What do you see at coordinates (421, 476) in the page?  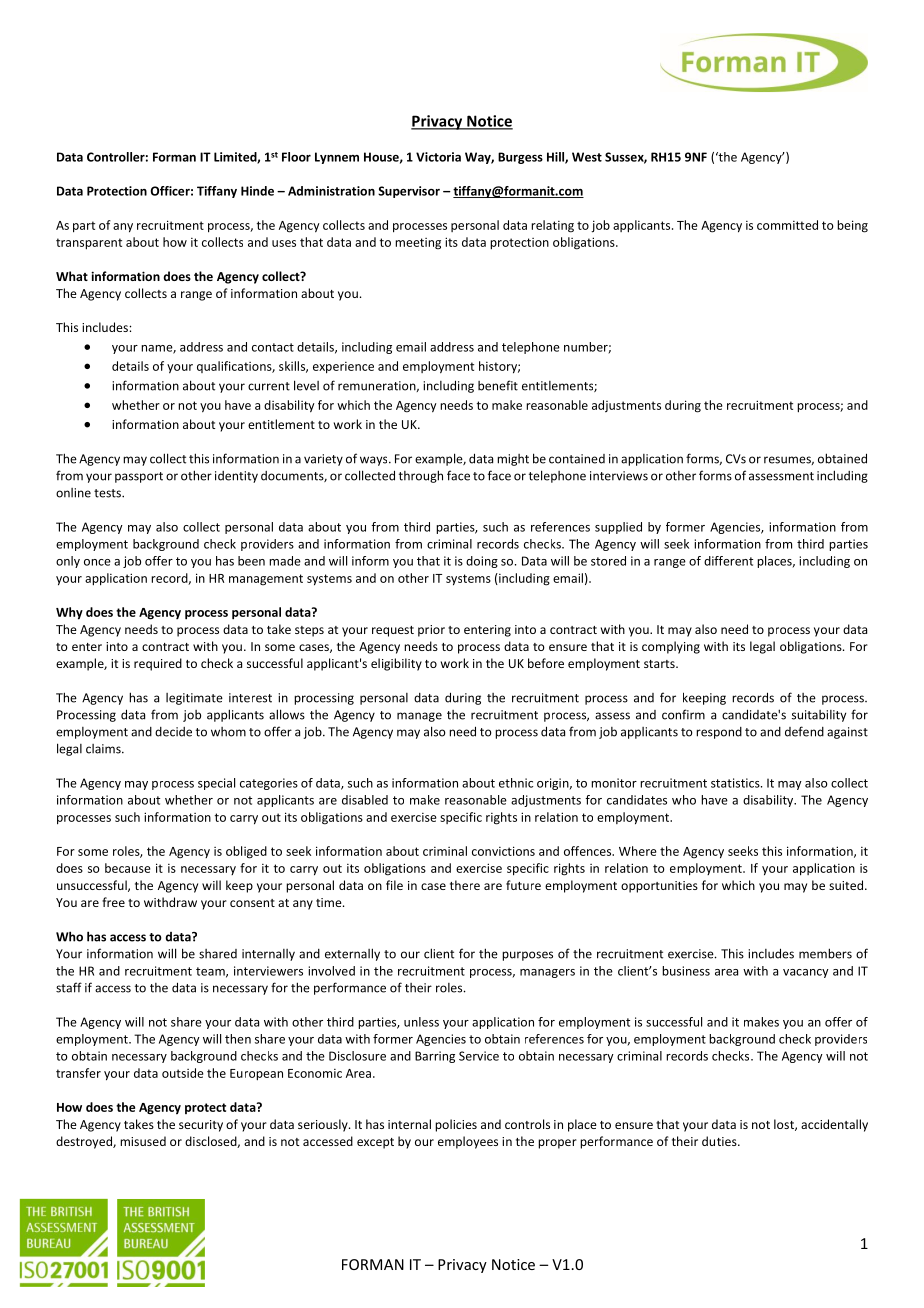 I see `through` at bounding box center [421, 476].
